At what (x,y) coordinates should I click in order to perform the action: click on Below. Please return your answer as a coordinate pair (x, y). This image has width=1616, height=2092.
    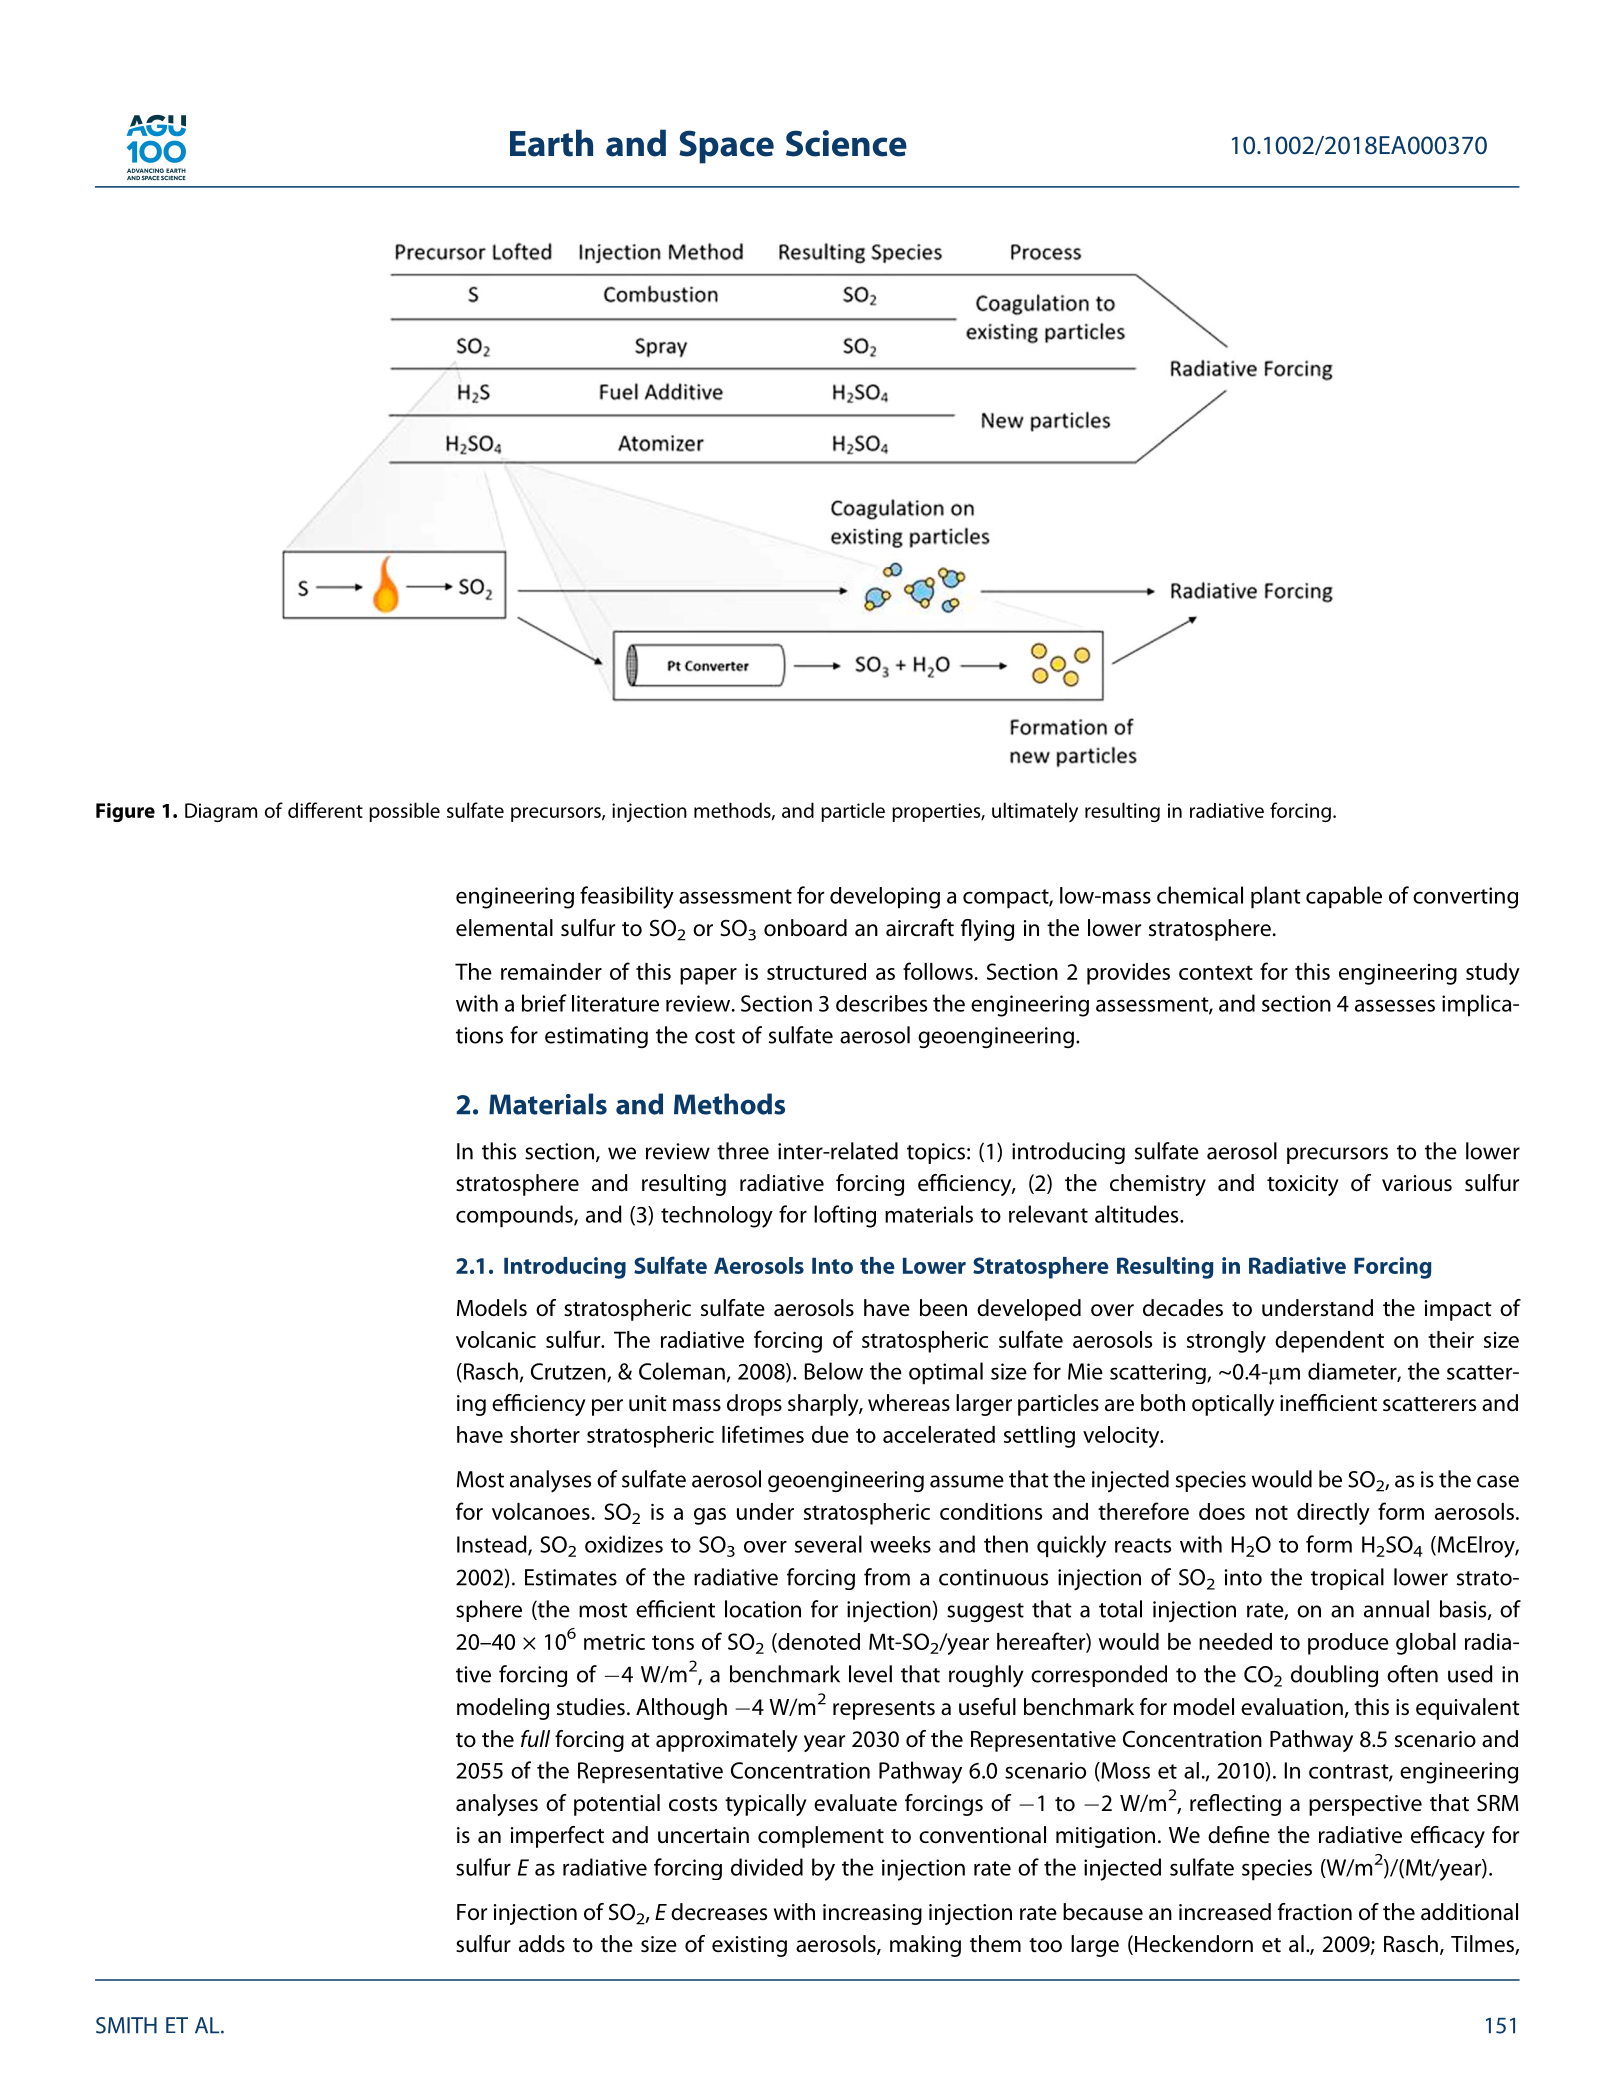
    Looking at the image, I should click on (834, 1371).
